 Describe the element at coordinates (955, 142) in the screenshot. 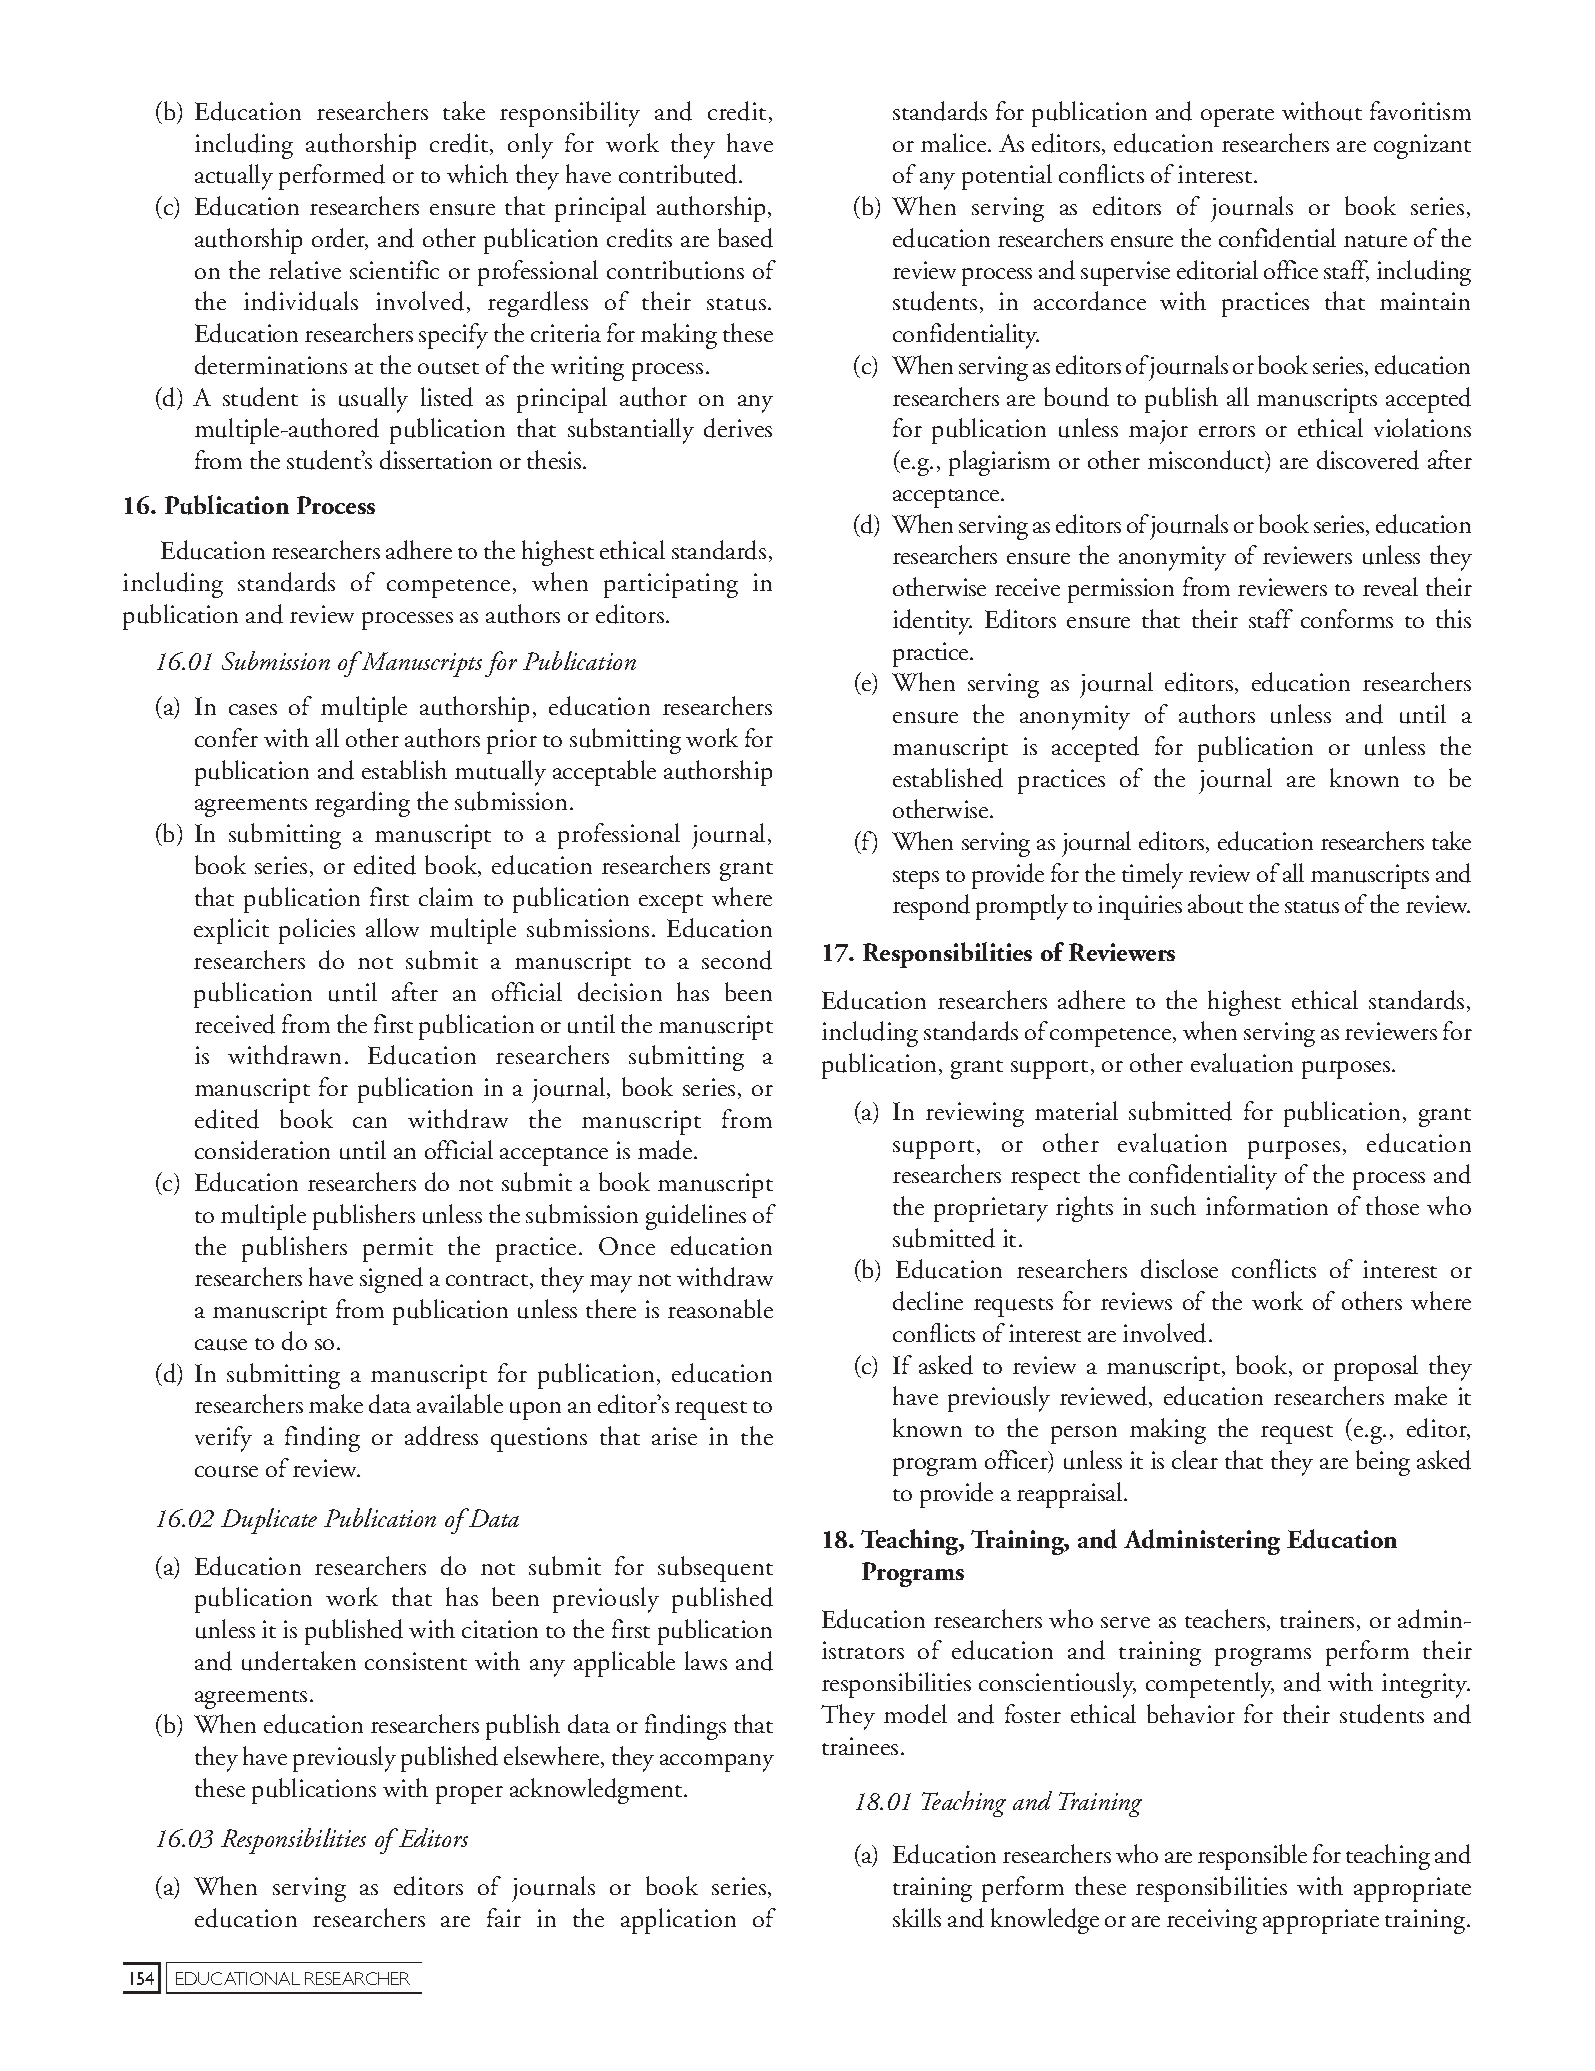

I see `malice` at that location.
